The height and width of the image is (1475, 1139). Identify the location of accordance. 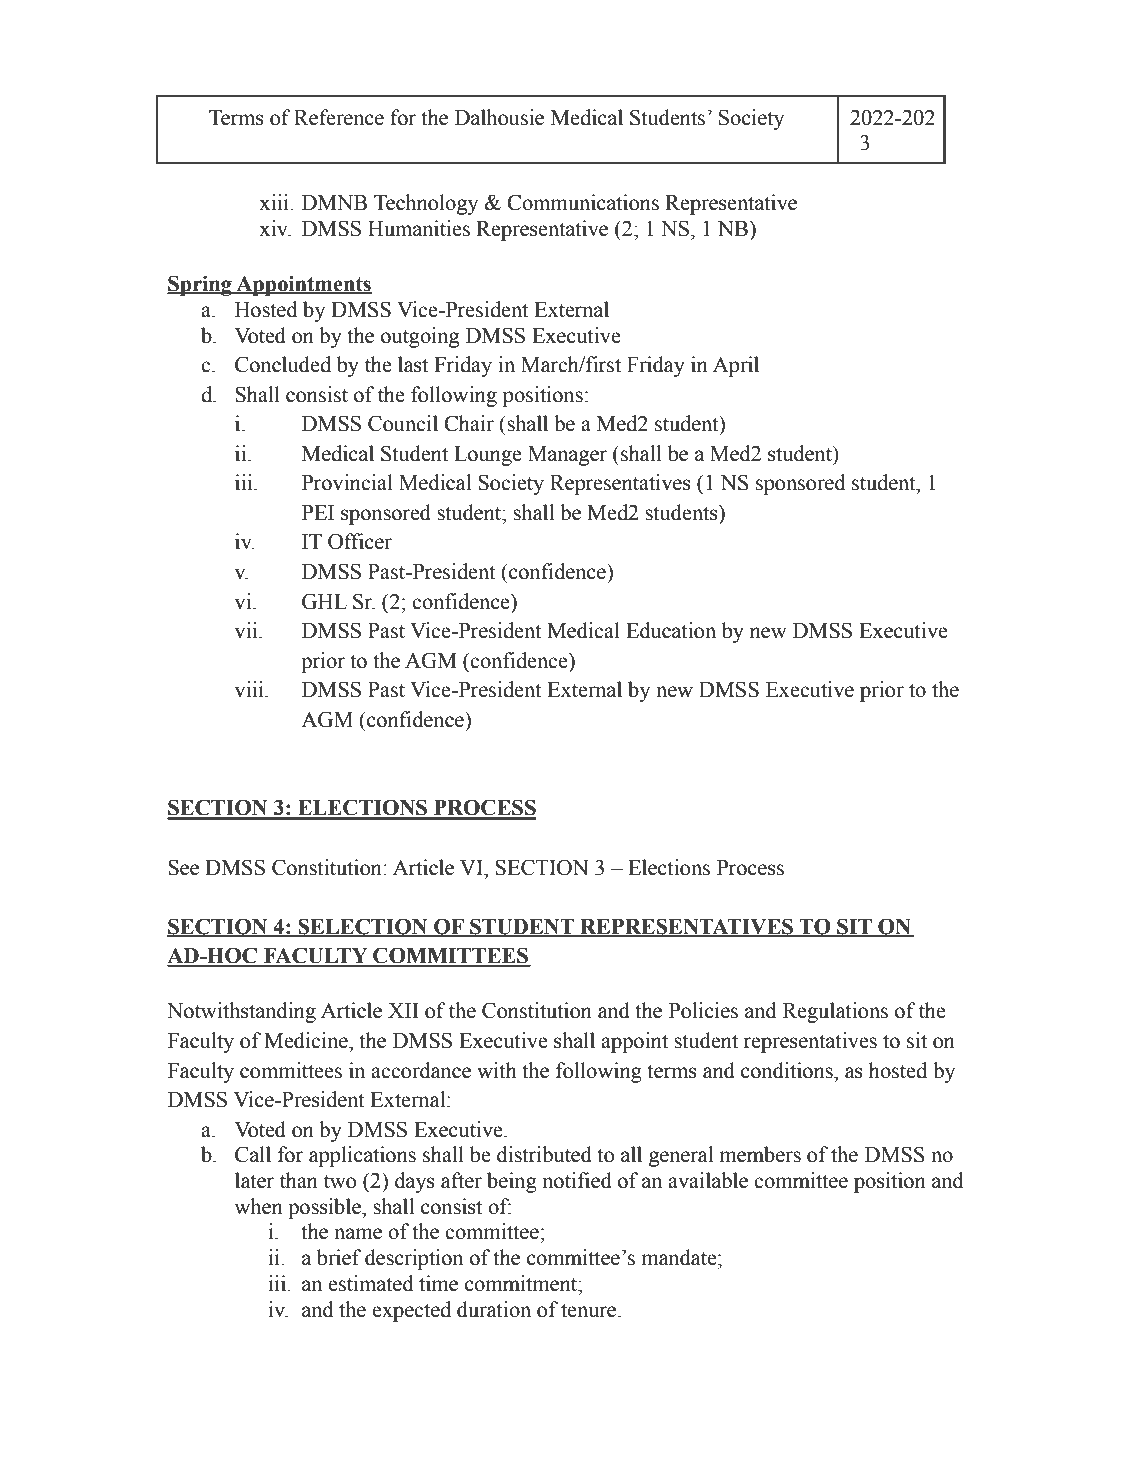
(421, 1070).
